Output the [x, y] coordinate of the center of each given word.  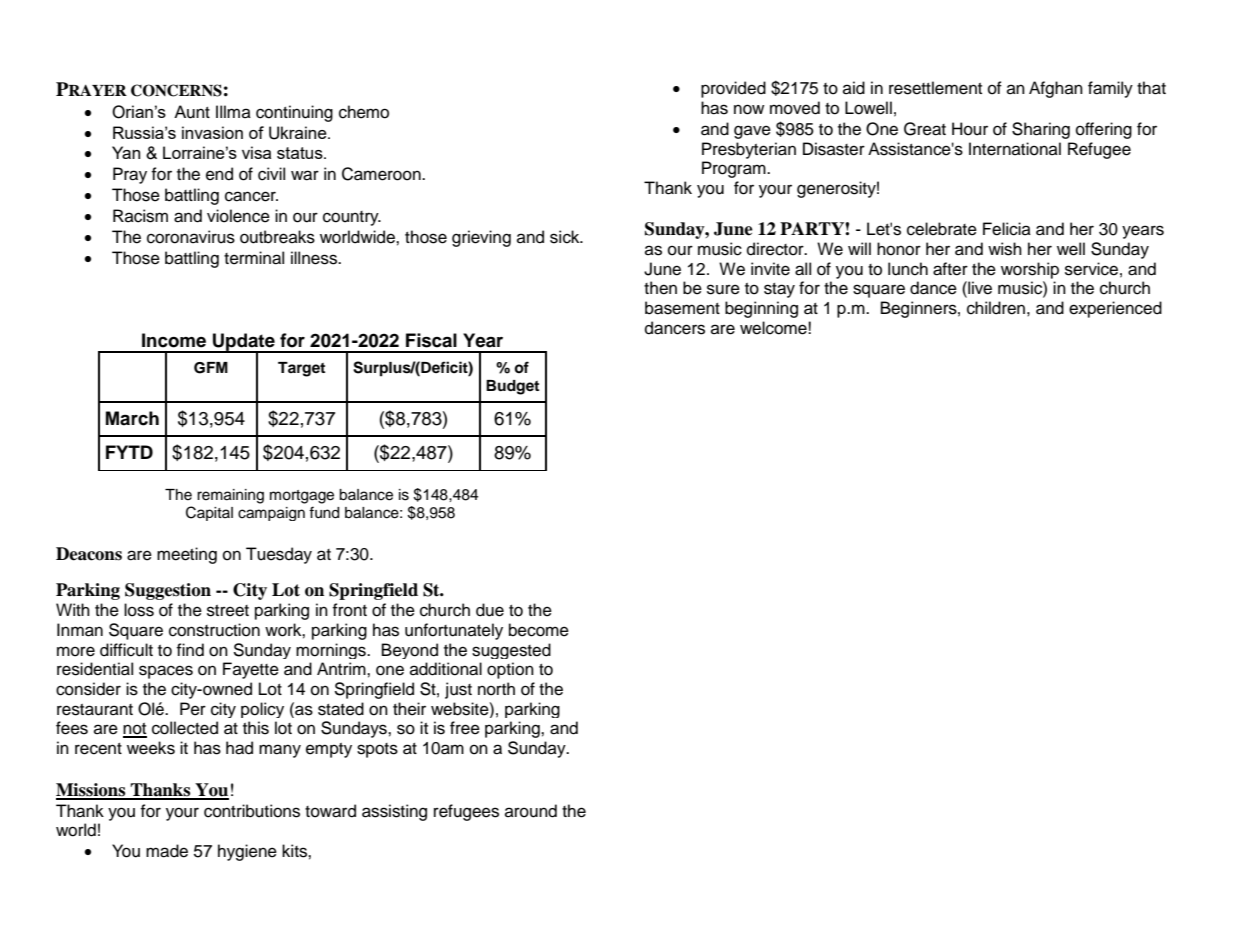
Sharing [1041, 130]
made [167, 851]
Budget [512, 387]
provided [733, 89]
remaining [230, 496]
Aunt [192, 112]
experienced [1115, 309]
